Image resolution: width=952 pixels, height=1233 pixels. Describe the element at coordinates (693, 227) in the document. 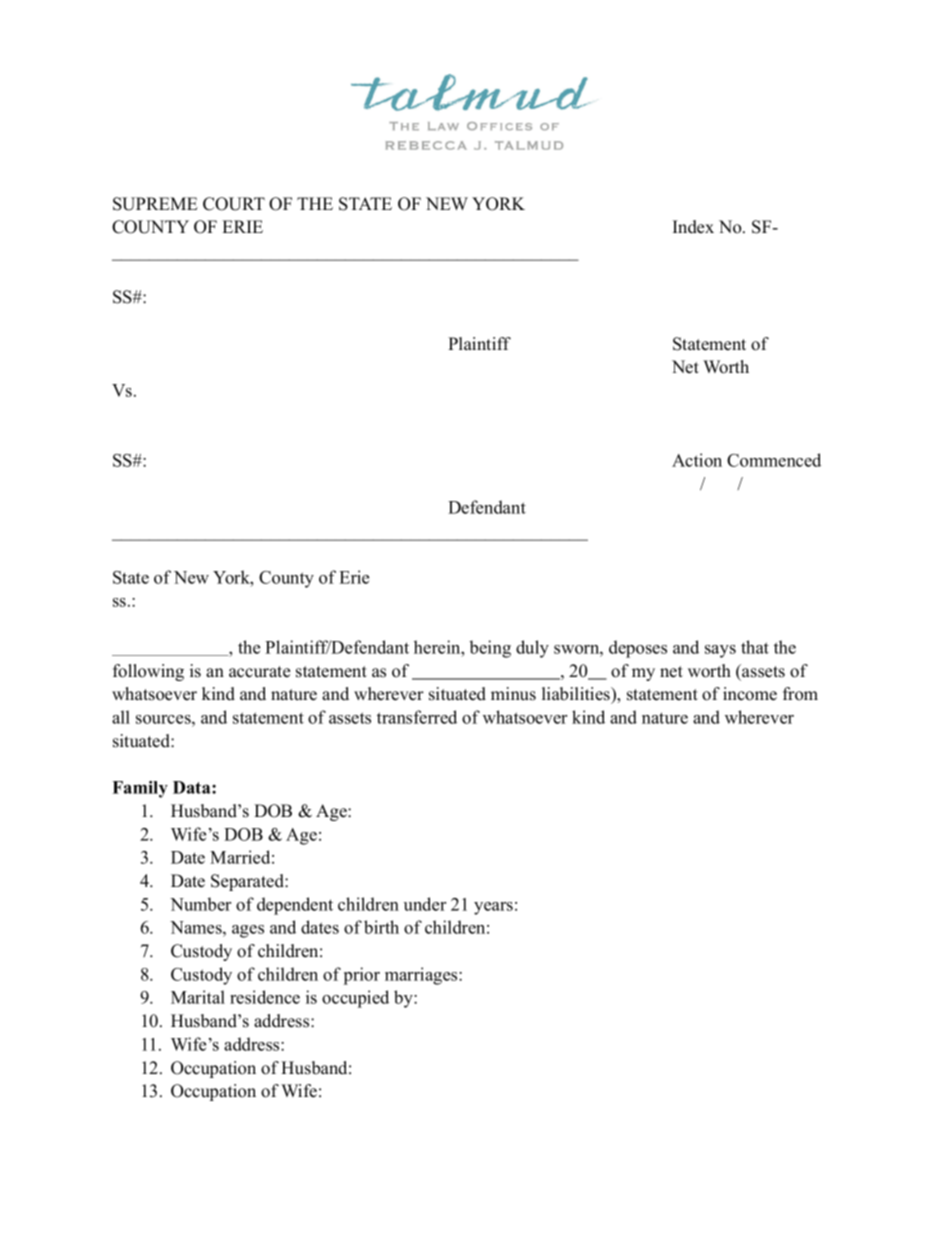

I see `Index` at that location.
